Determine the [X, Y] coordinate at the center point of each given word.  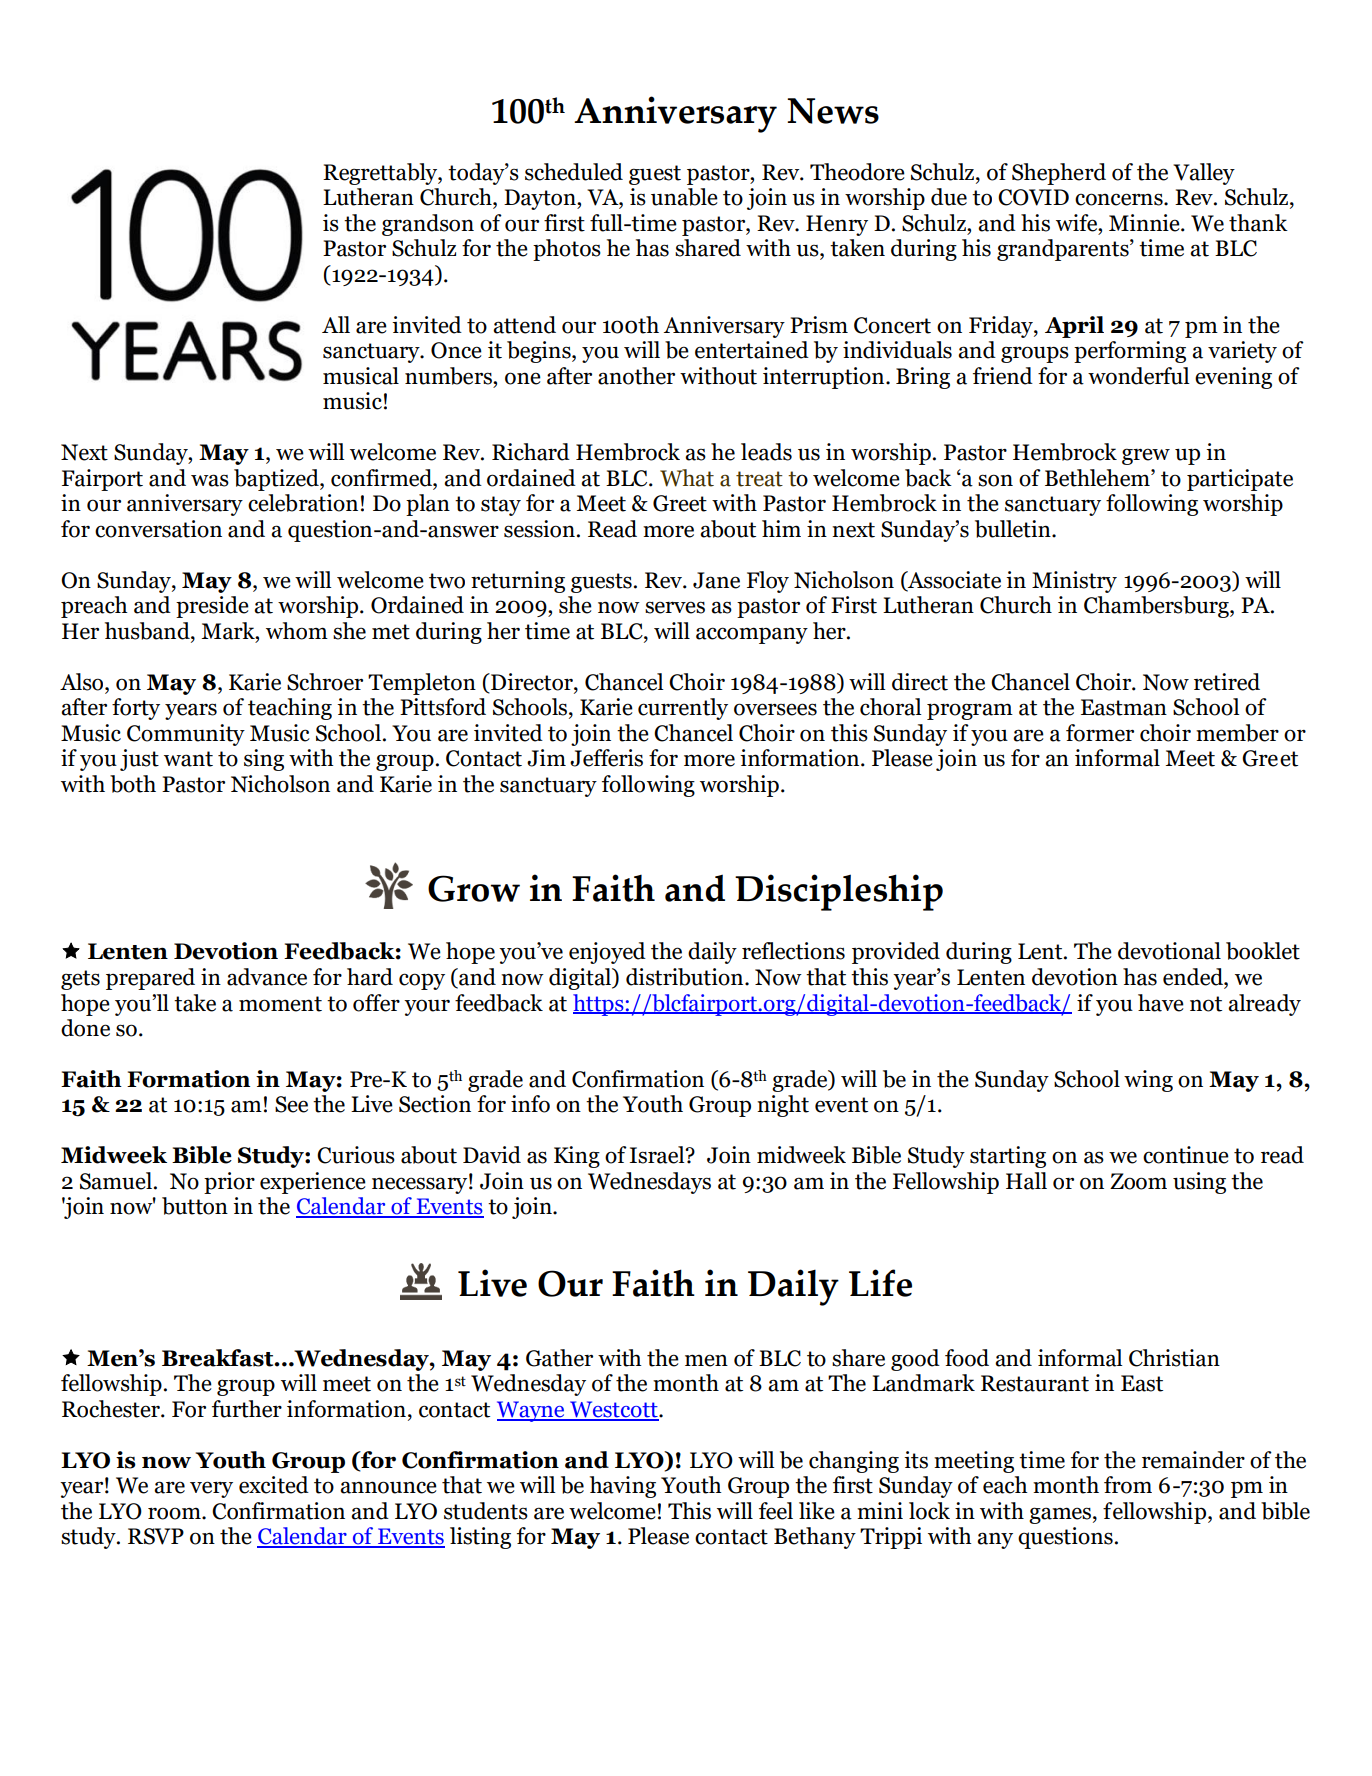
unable [684, 197]
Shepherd [1059, 174]
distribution [686, 977]
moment [280, 1004]
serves [675, 607]
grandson [428, 225]
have [1161, 1003]
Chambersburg [1157, 607]
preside [212, 607]
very [211, 1489]
